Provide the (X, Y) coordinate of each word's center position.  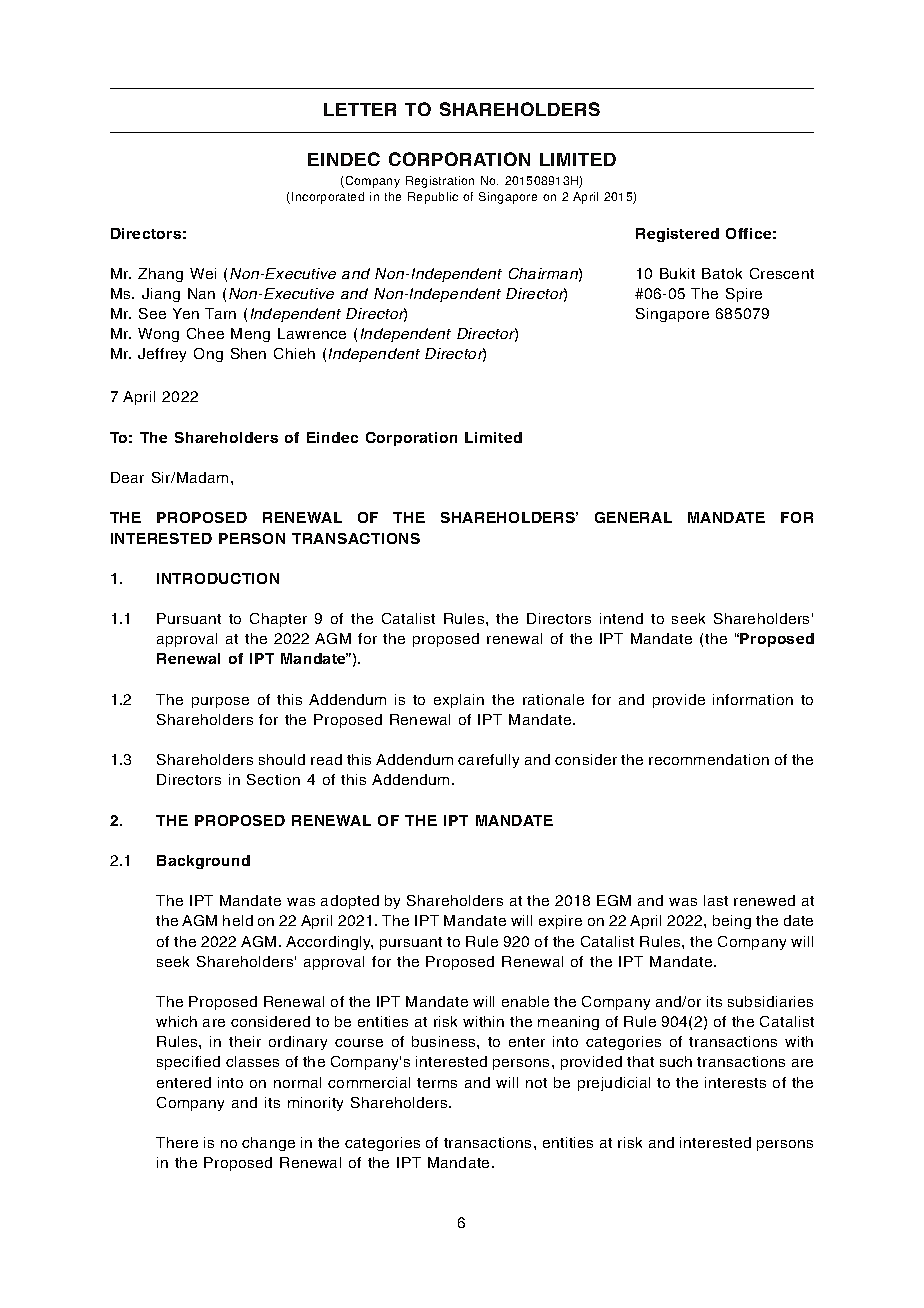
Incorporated (328, 198)
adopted (350, 902)
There (177, 1142)
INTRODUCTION (218, 578)
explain (459, 701)
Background (203, 862)
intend (621, 618)
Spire (744, 295)
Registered (677, 235)
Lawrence (312, 333)
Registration (440, 182)
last (716, 900)
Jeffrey (162, 355)
